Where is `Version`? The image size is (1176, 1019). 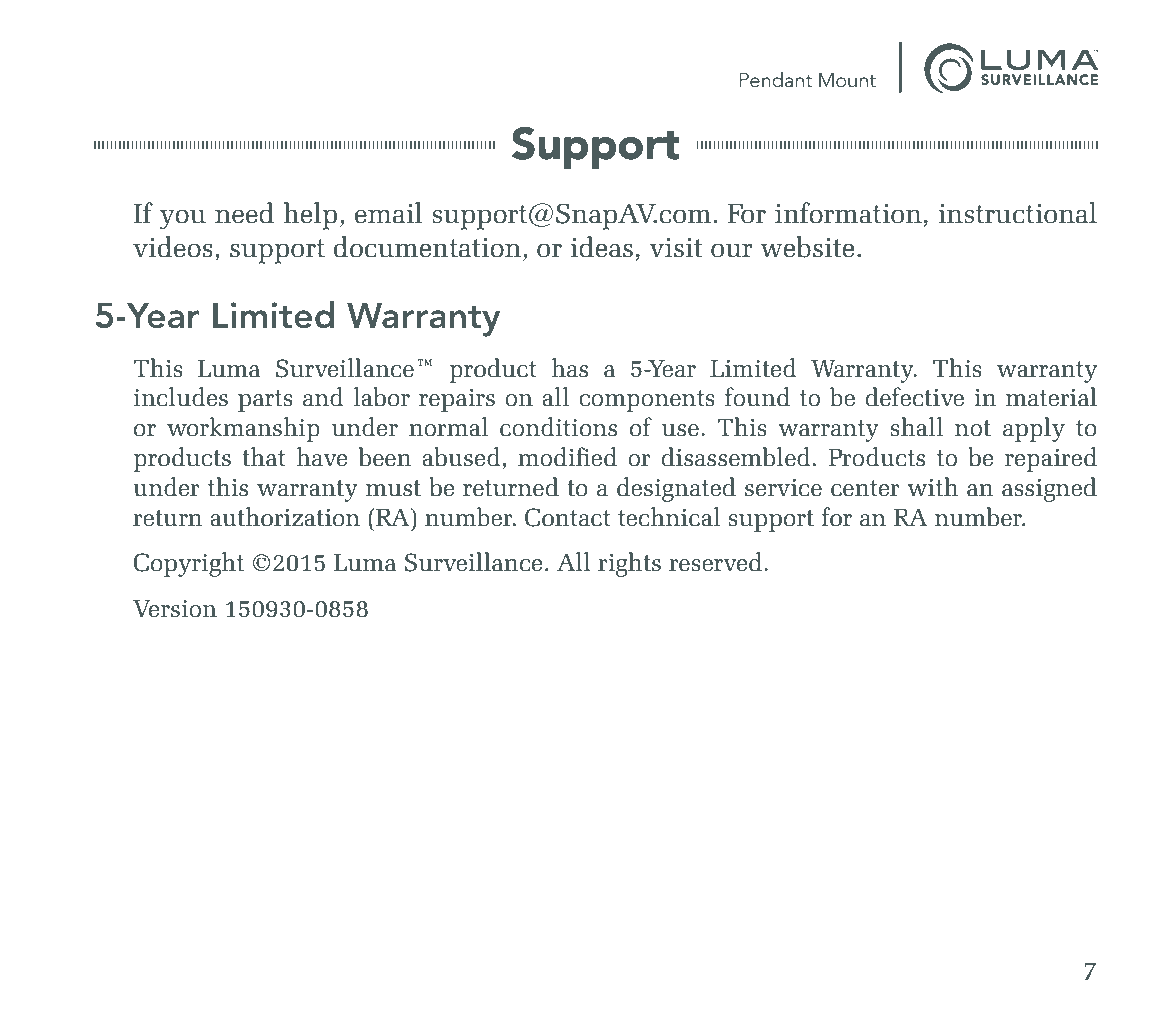
Version is located at coordinates (175, 609).
